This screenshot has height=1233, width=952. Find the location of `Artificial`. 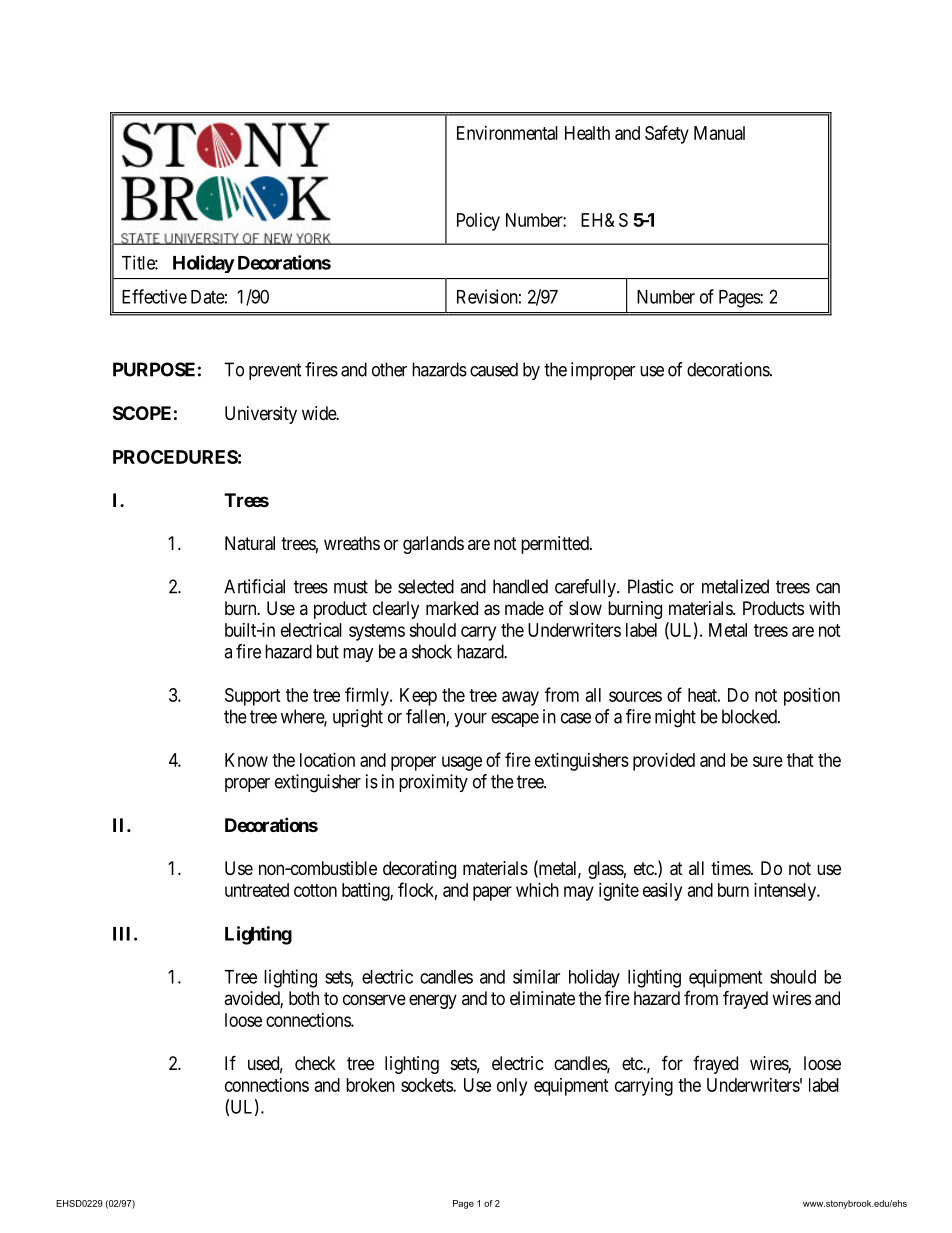

Artificial is located at coordinates (254, 586).
